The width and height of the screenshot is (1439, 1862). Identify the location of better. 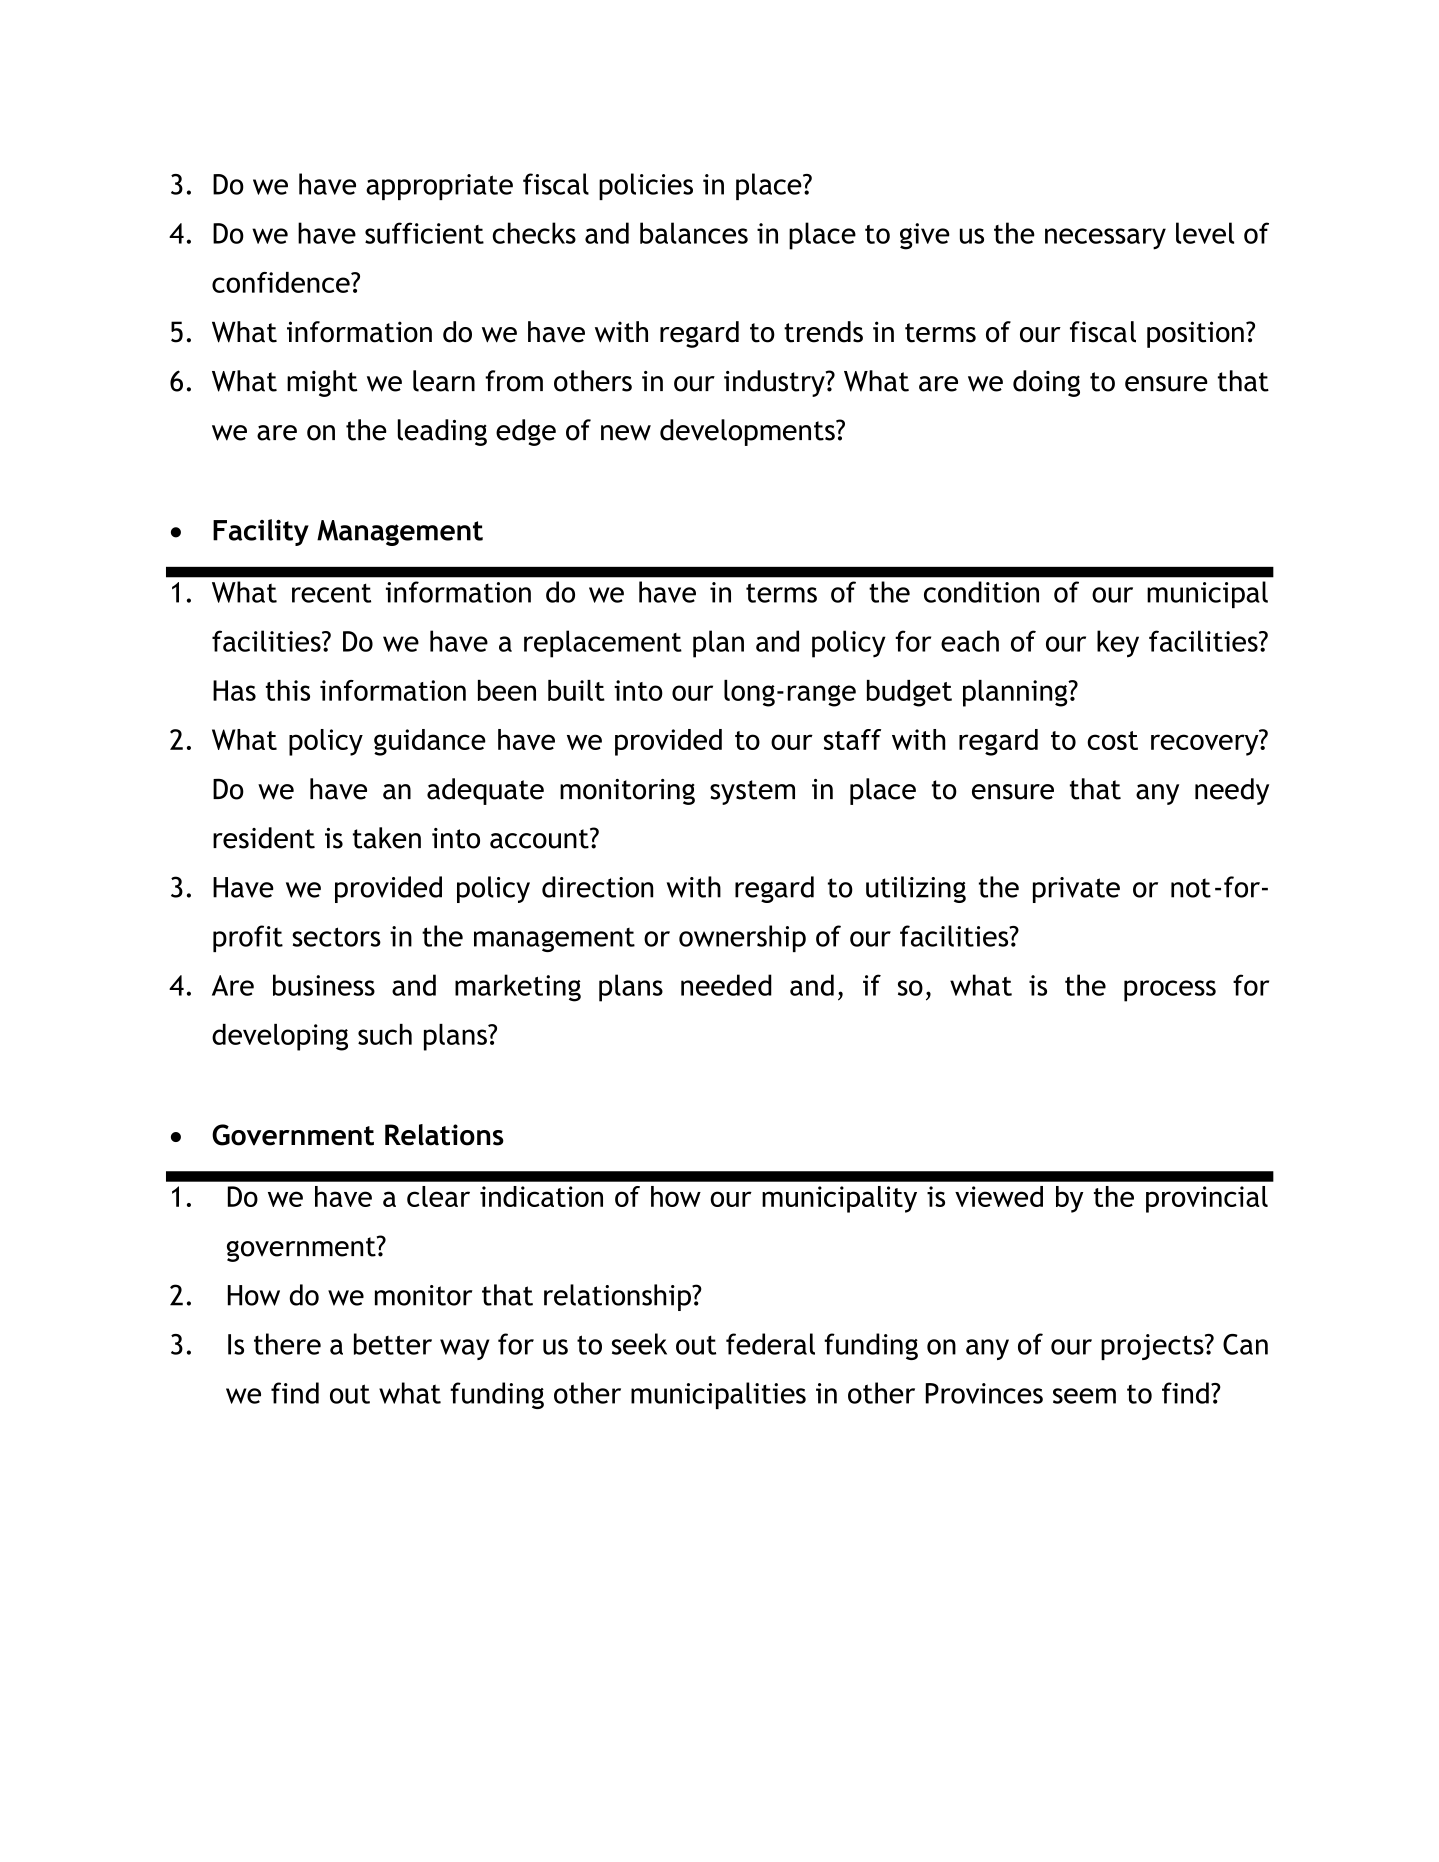
(393, 1344).
